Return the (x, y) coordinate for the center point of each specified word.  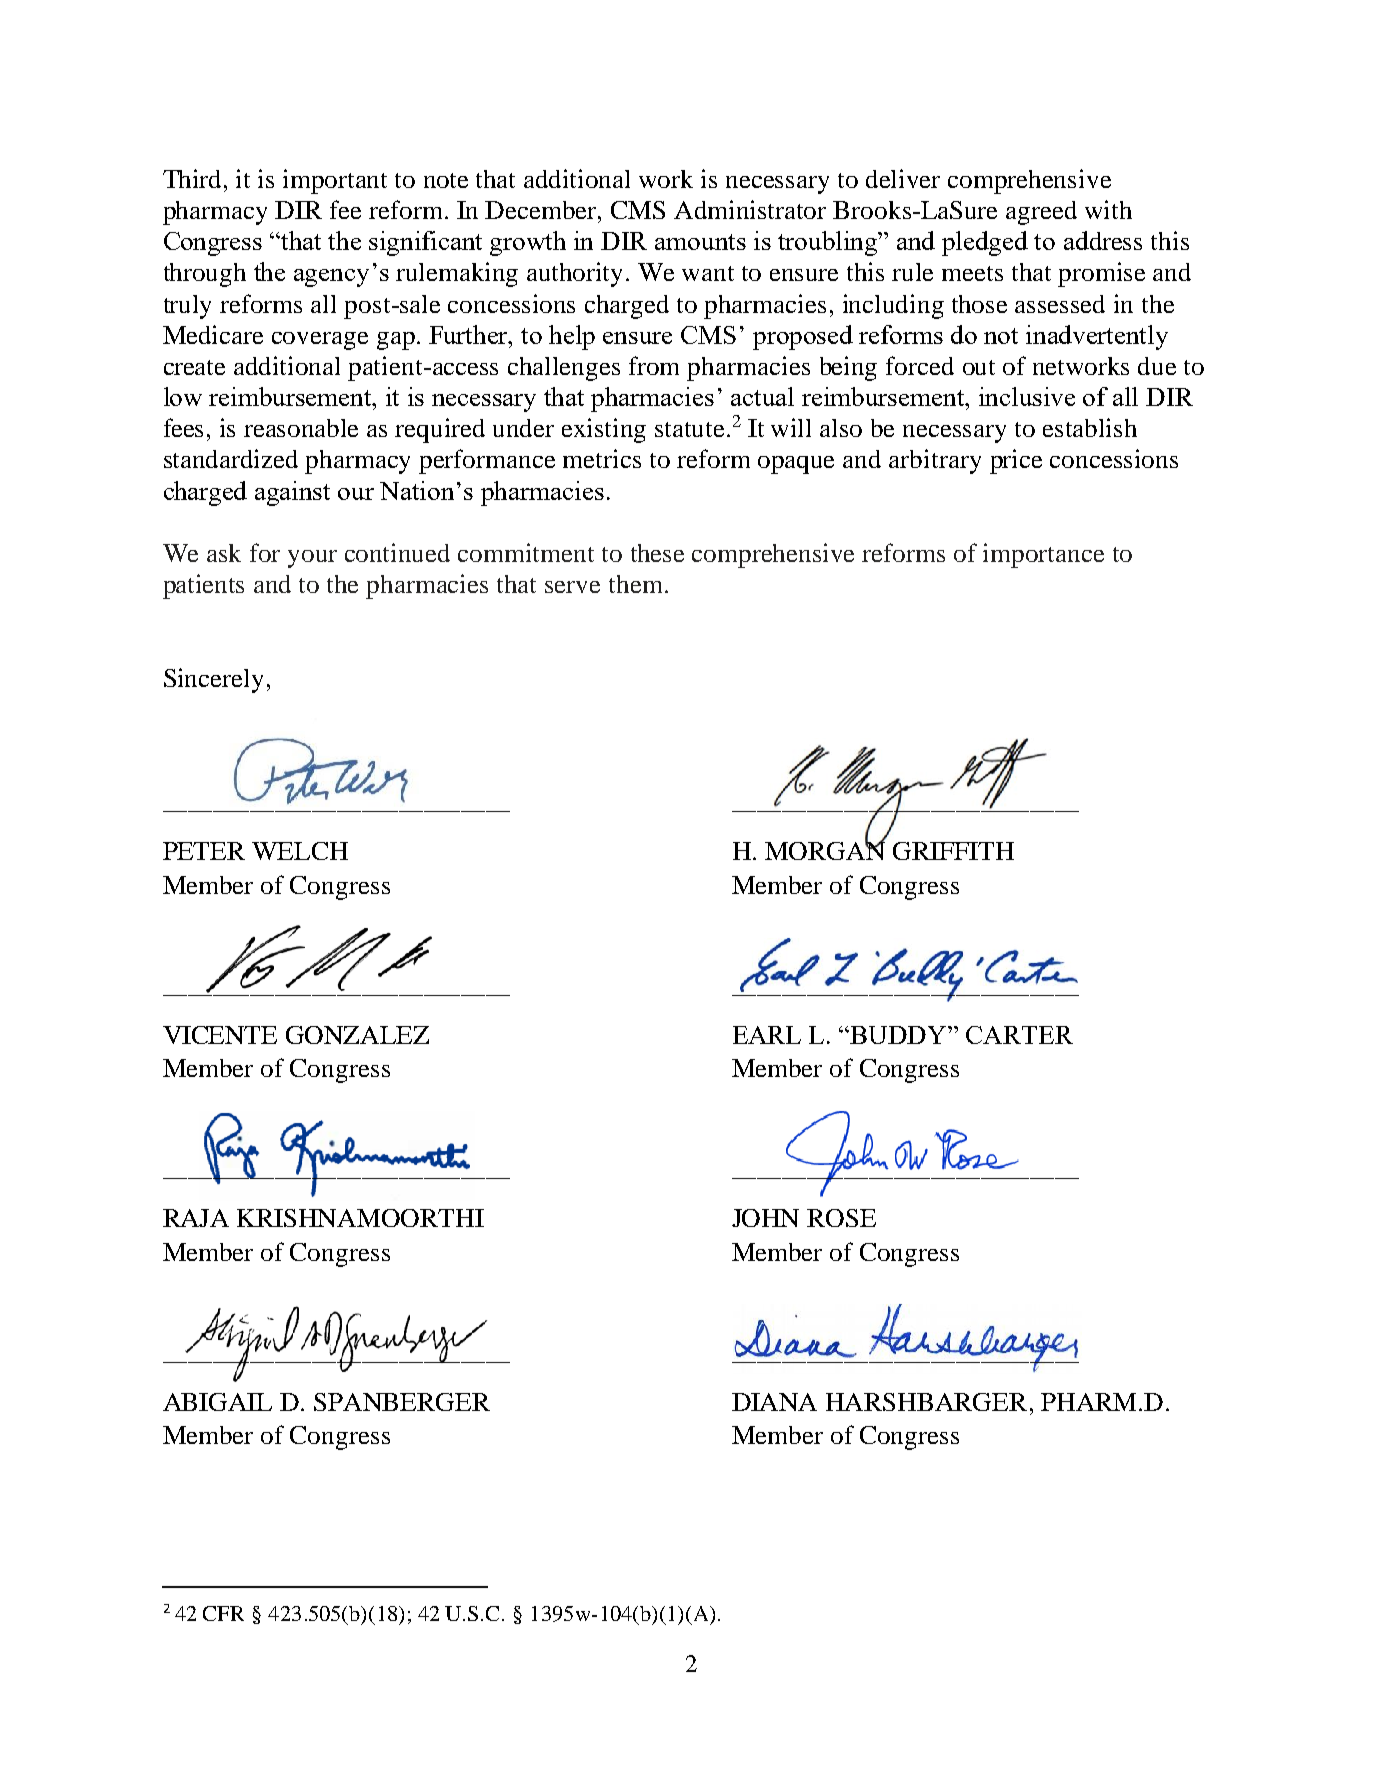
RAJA (196, 1218)
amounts (700, 242)
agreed (1041, 213)
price (1016, 461)
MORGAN (825, 849)
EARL (767, 1035)
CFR (223, 1613)
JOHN (765, 1218)
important (335, 181)
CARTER (1019, 1035)
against (292, 493)
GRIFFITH (953, 851)
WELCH (300, 851)
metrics (602, 458)
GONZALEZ (357, 1035)
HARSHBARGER (926, 1402)
